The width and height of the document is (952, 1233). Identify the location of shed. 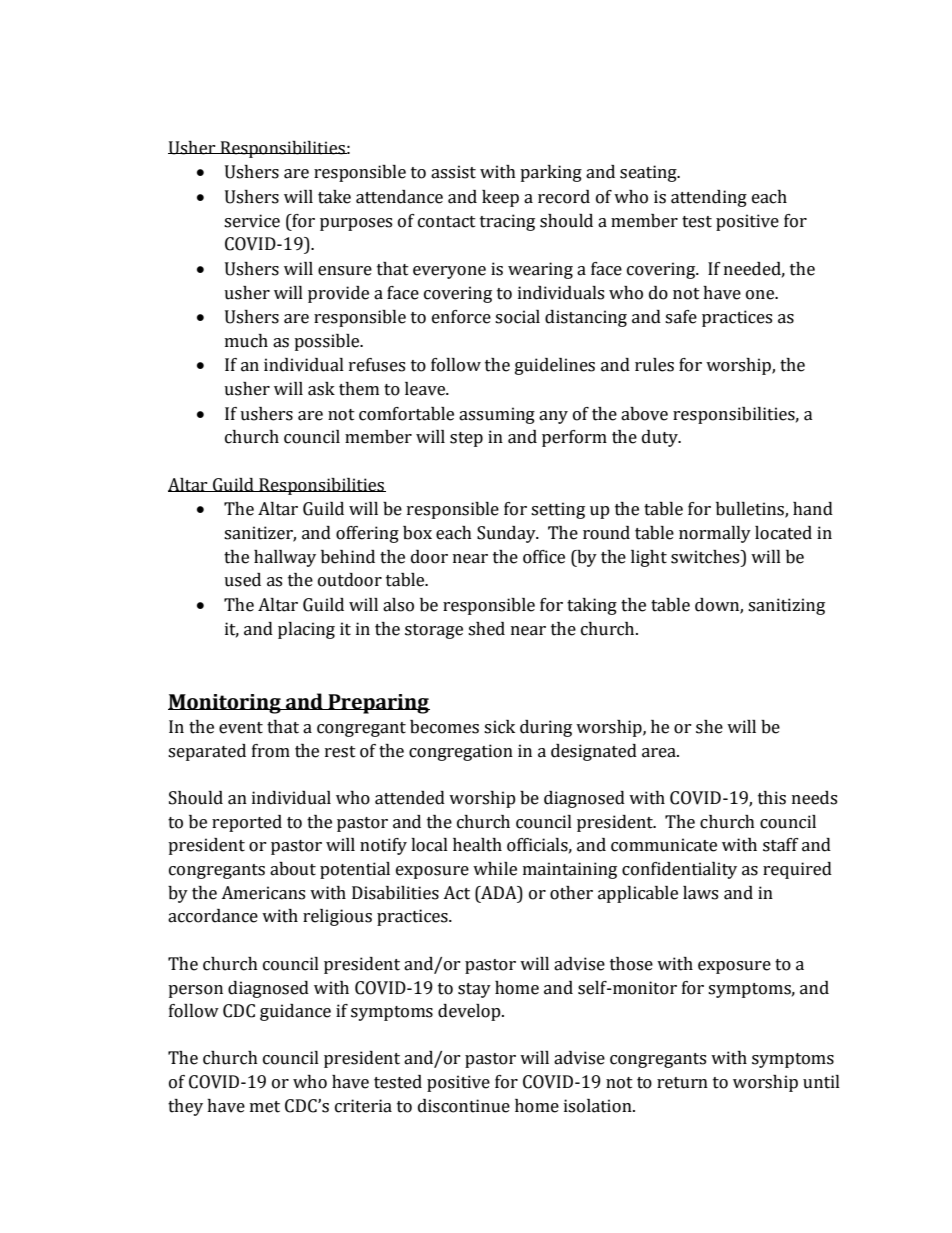
(486, 629).
